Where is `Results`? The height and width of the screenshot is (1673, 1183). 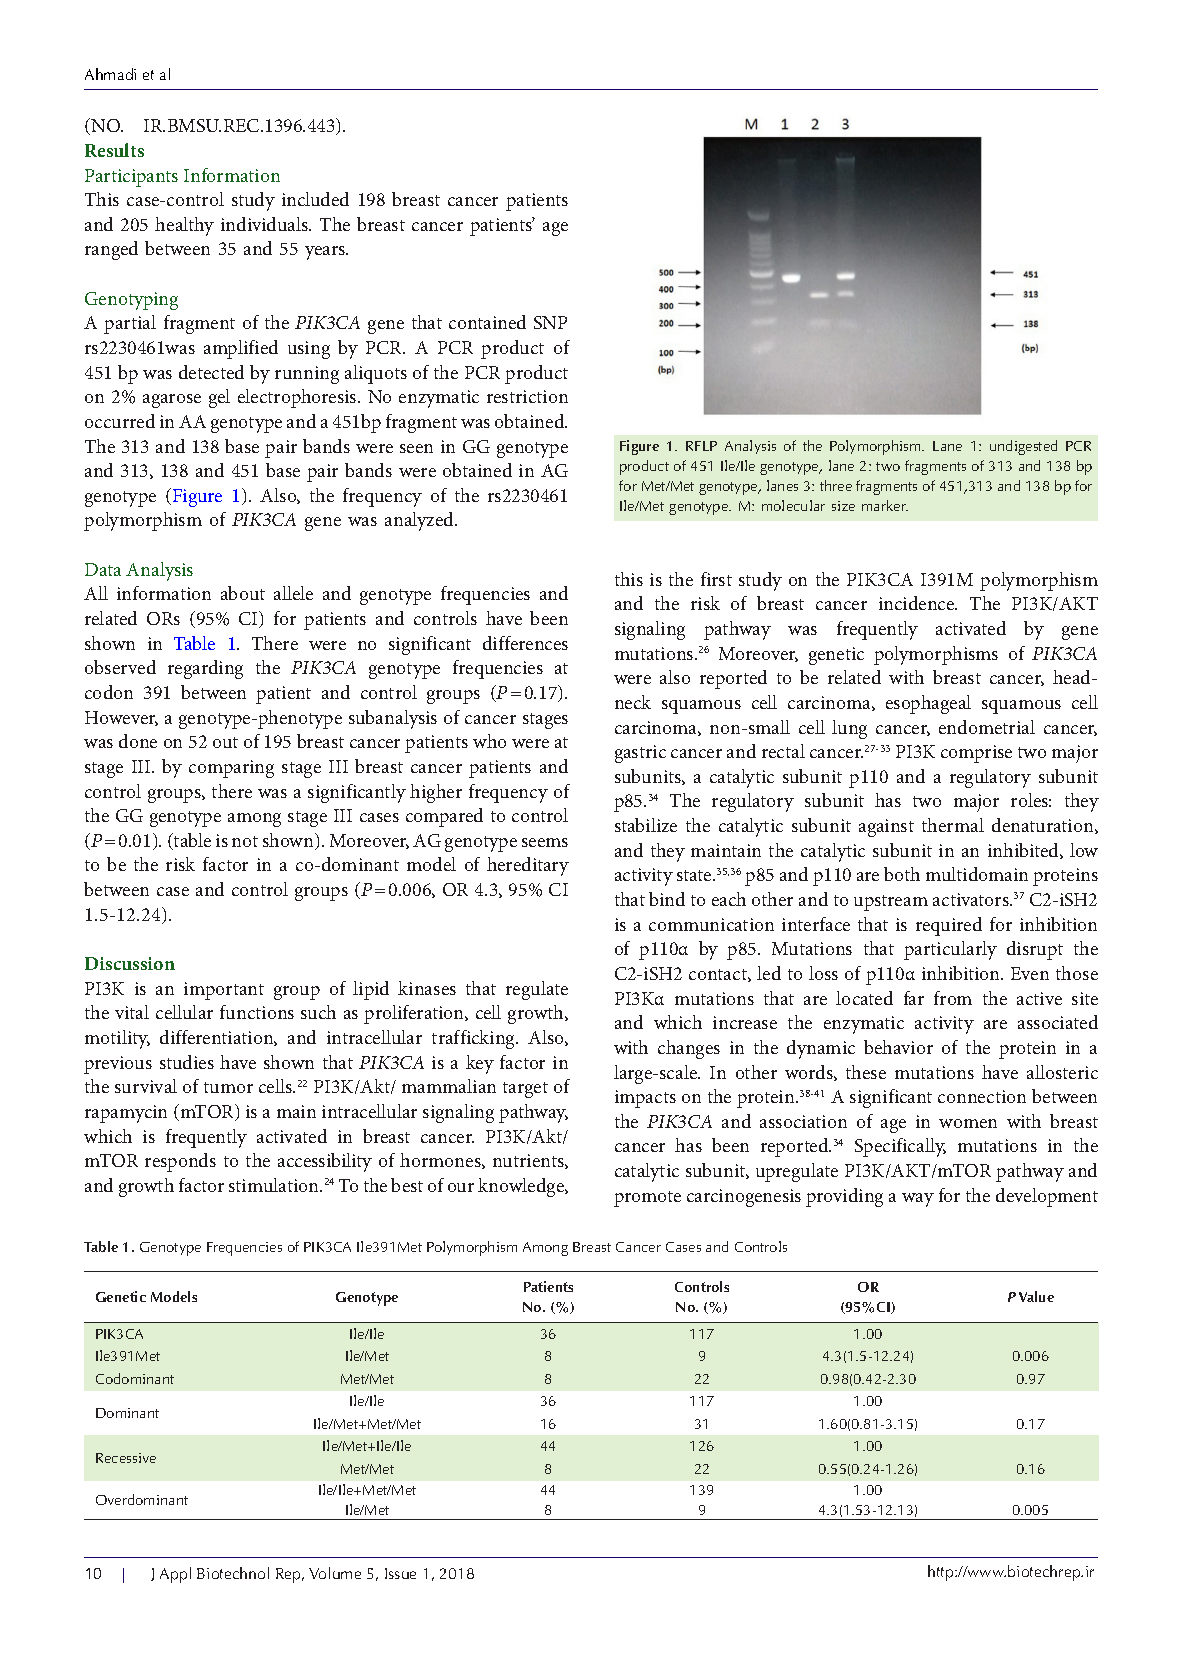
Results is located at coordinates (114, 150).
